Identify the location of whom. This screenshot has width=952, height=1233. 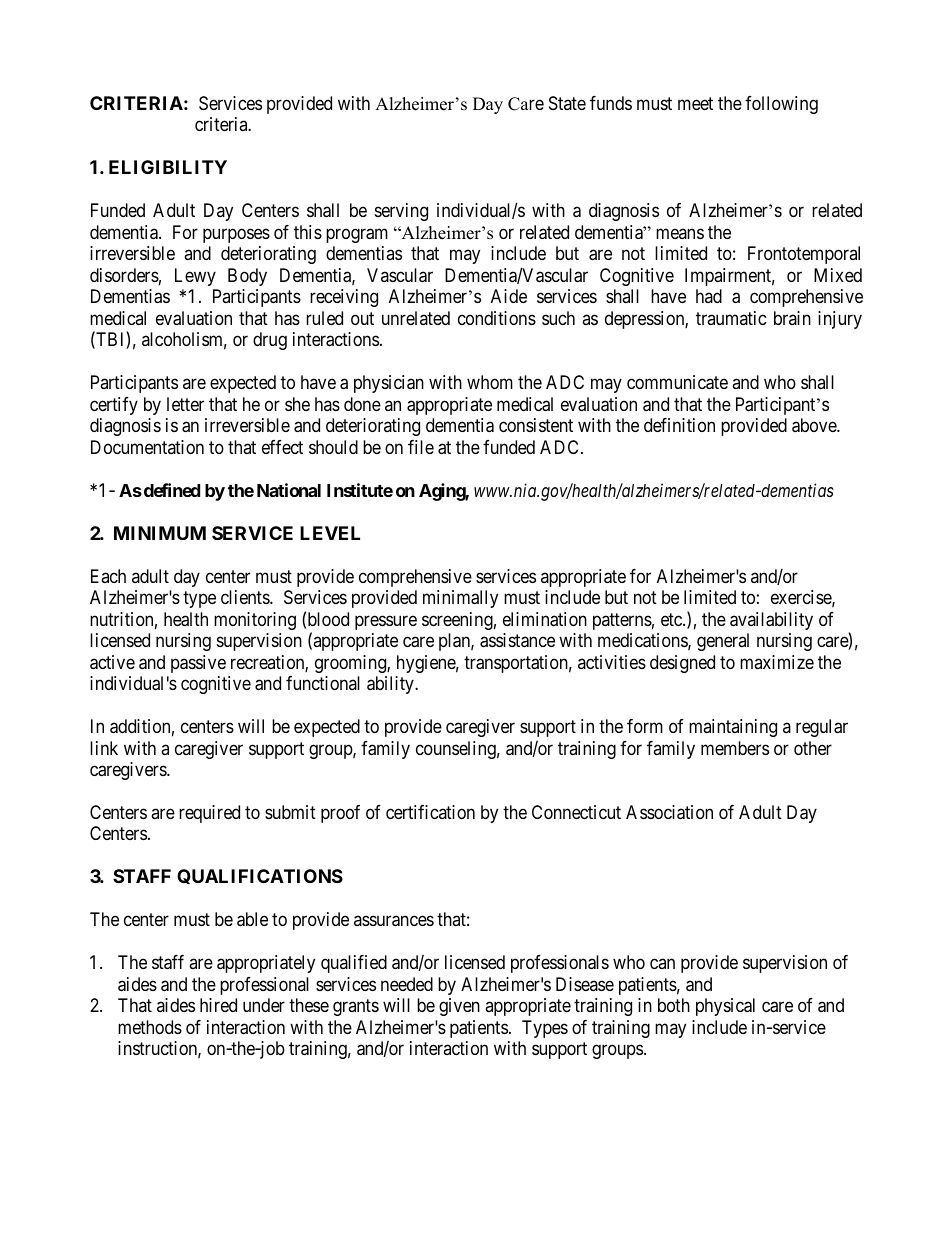
(490, 382).
